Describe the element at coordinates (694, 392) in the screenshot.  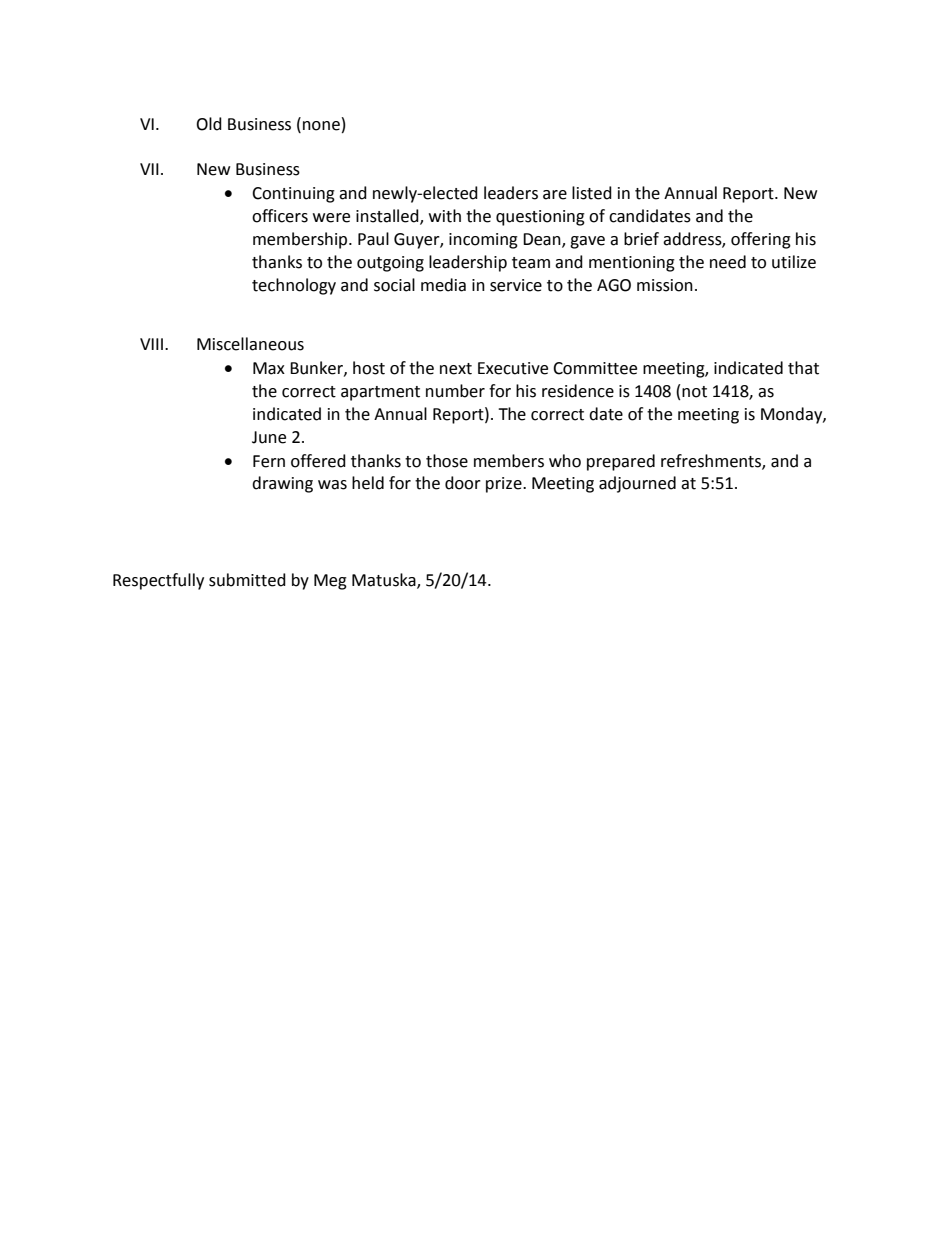
I see `not` at that location.
